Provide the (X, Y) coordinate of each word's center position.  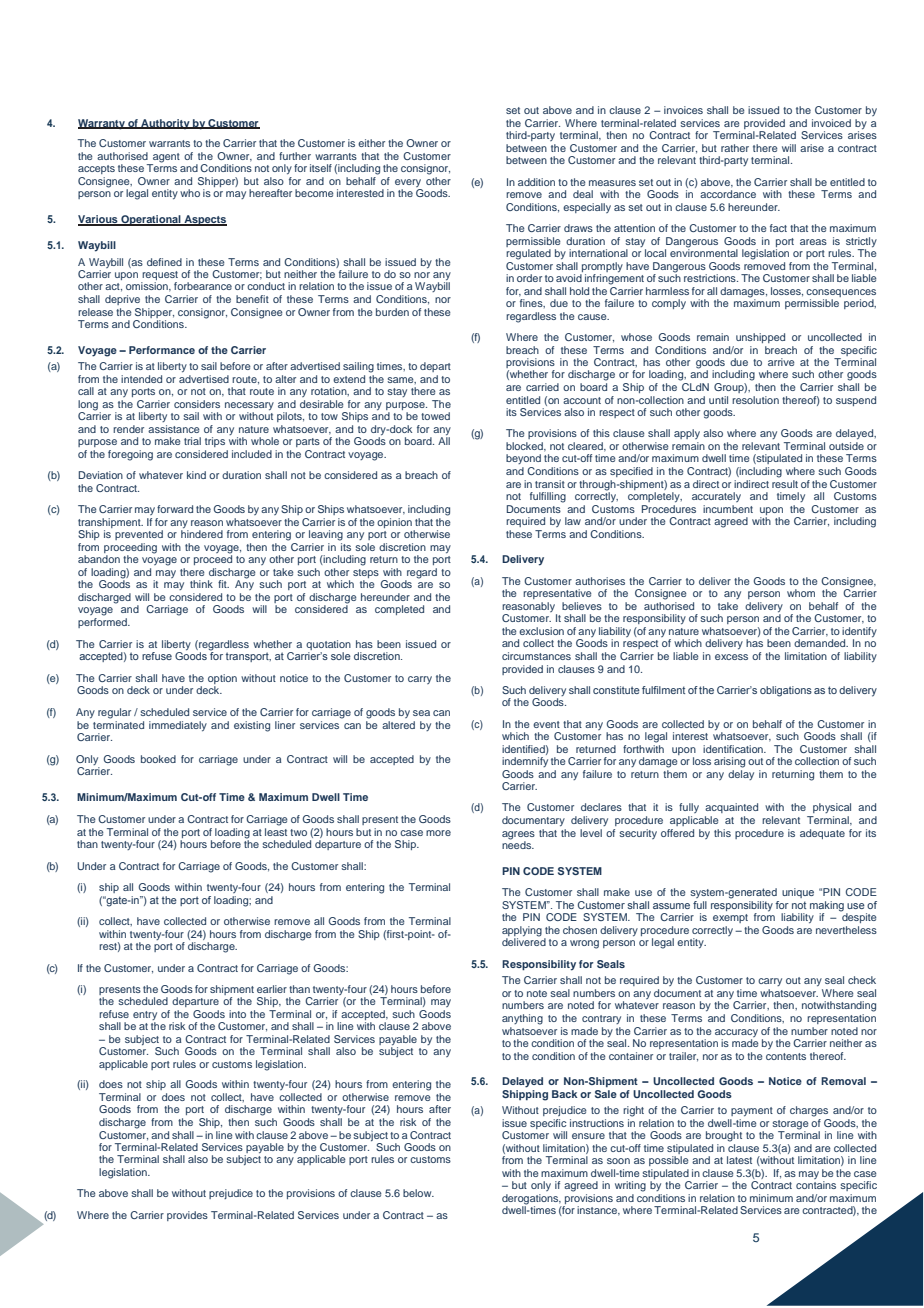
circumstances (536, 656)
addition (536, 182)
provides (187, 1216)
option (222, 680)
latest (739, 1160)
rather (735, 148)
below (418, 1193)
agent (165, 159)
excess (731, 657)
